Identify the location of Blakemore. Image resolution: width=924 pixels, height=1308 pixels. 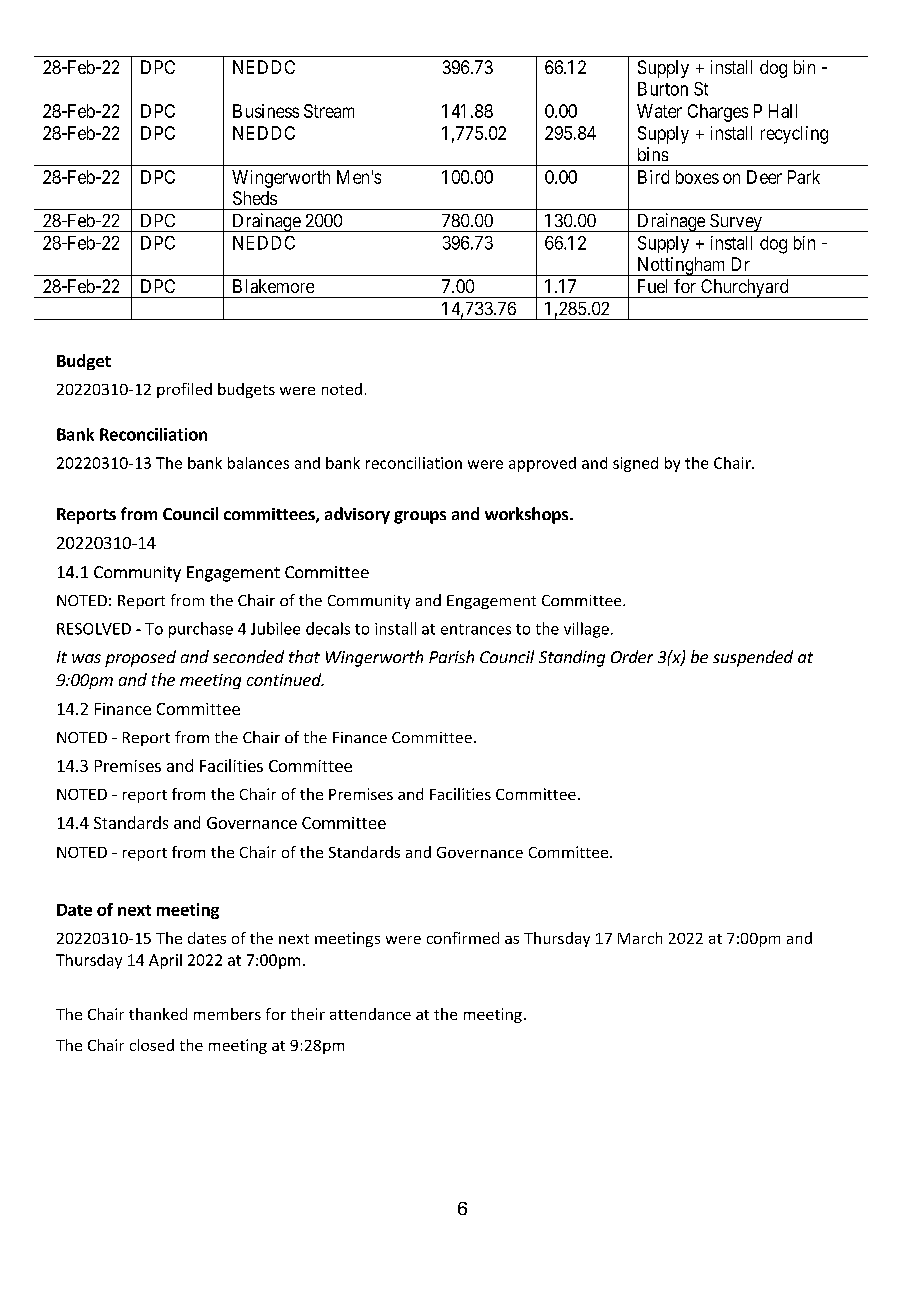
(273, 286).
